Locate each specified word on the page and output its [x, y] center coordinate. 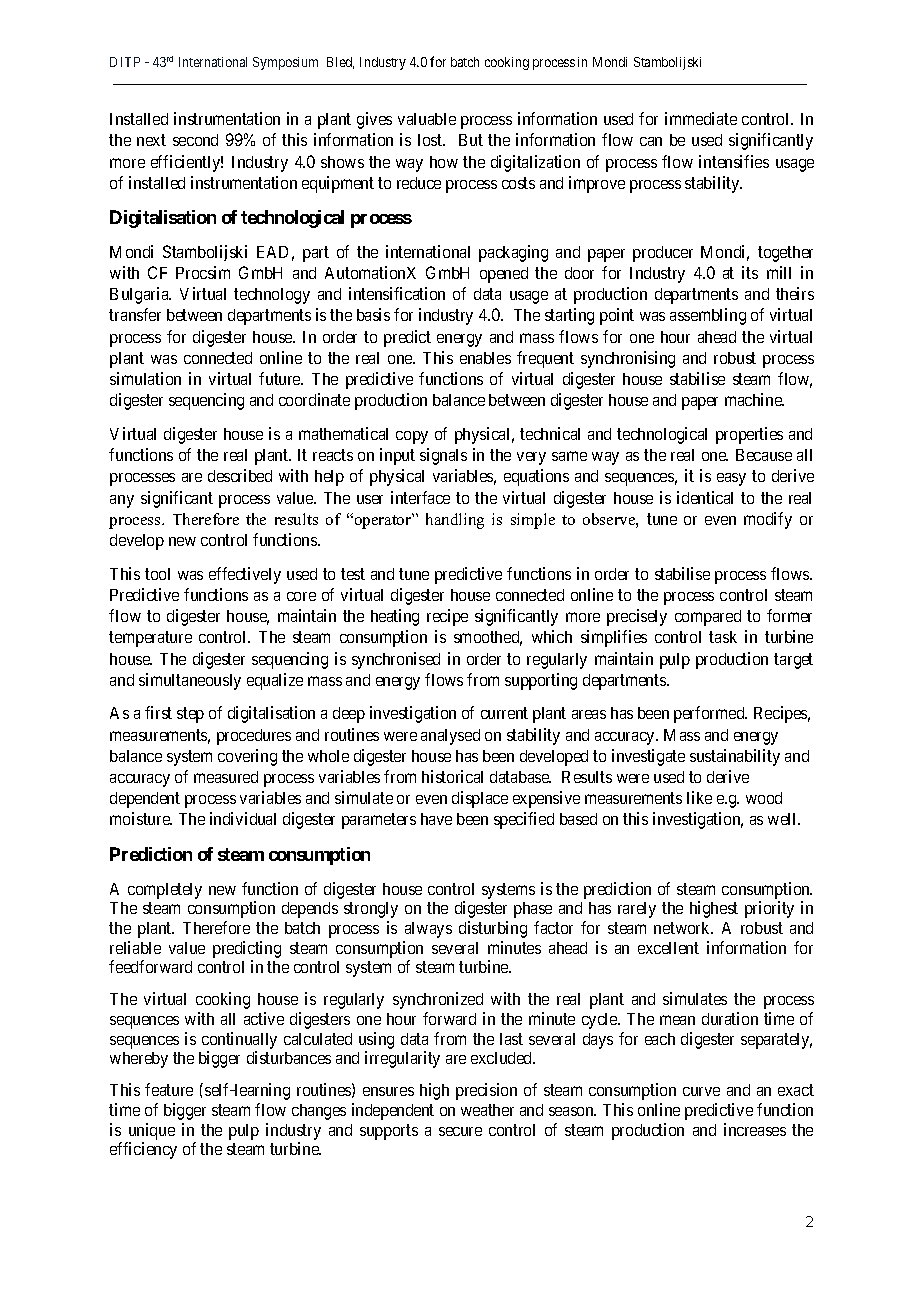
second [195, 140]
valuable [427, 119]
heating [395, 617]
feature [169, 1089]
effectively [245, 575]
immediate [701, 118]
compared [708, 618]
